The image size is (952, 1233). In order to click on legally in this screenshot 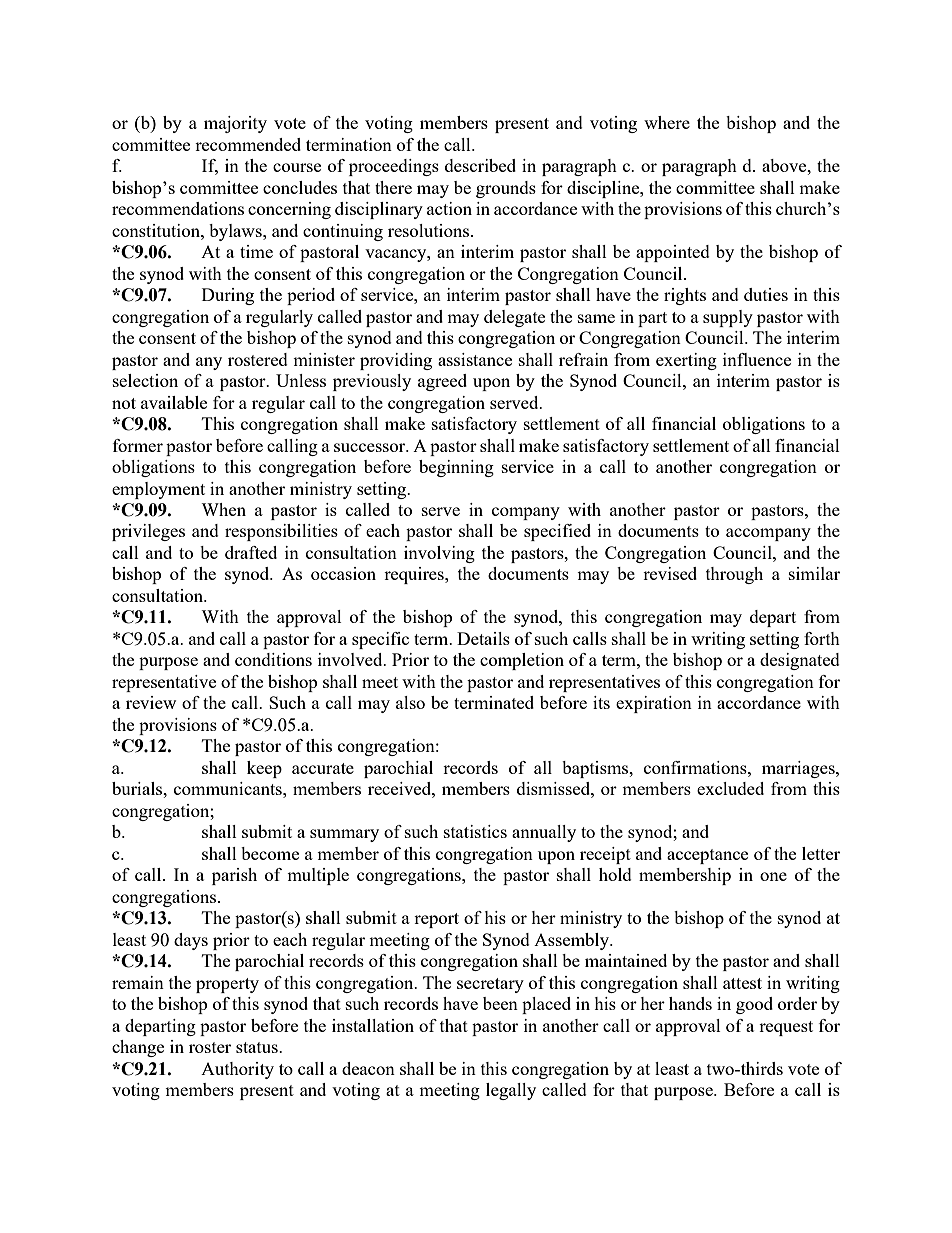, I will do `click(511, 1091)`.
